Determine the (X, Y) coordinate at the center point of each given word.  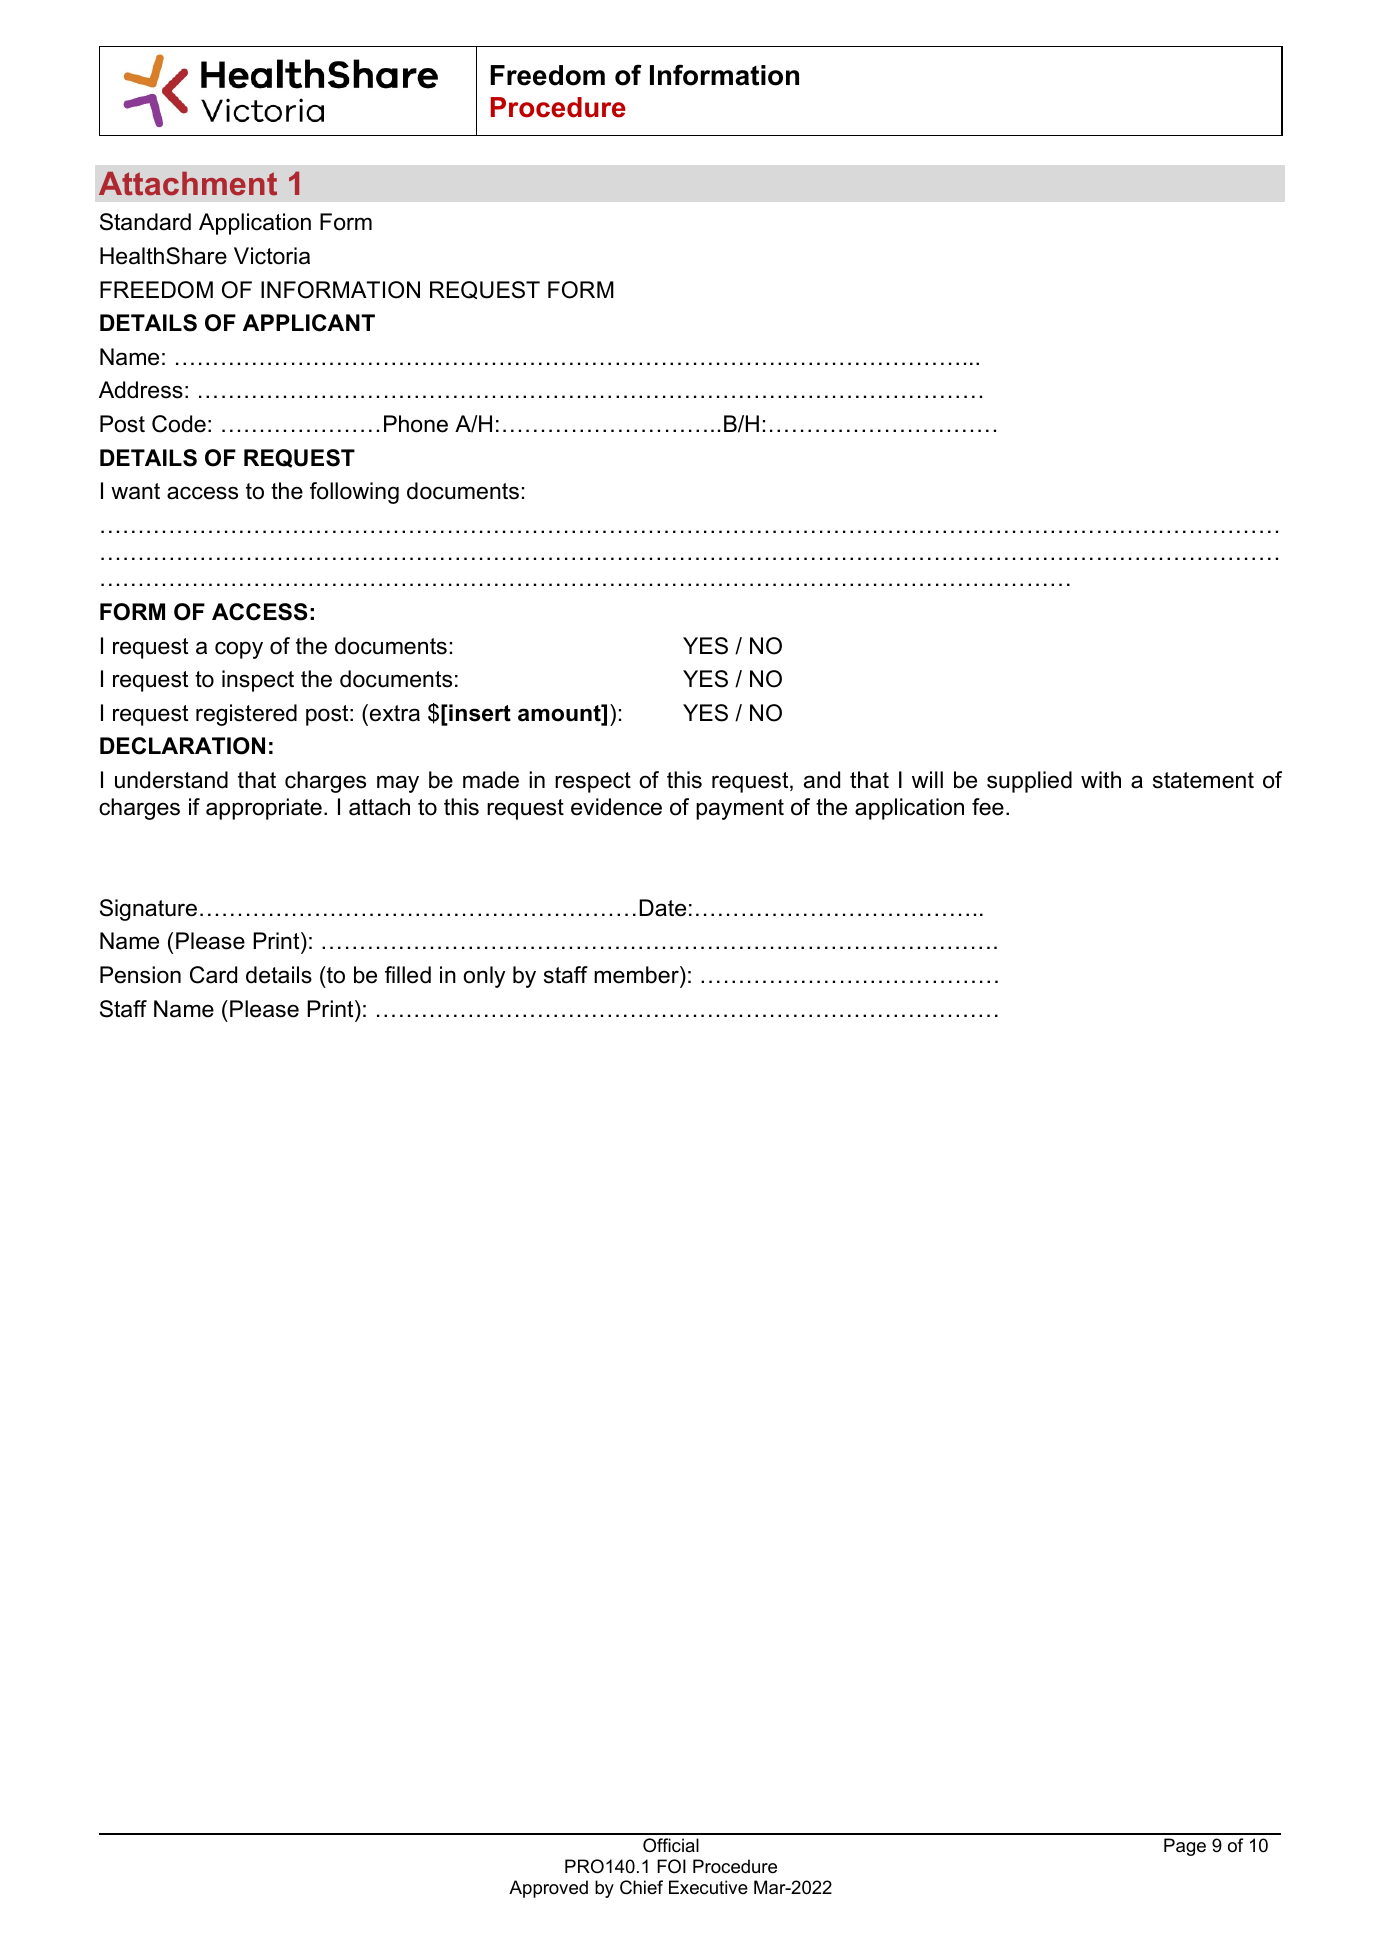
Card (213, 975)
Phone (416, 424)
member (637, 975)
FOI (671, 1866)
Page (1185, 1847)
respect (593, 782)
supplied (1029, 782)
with (1101, 779)
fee (988, 807)
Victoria (272, 256)
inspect (258, 681)
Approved (548, 1889)
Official (671, 1845)
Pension (140, 975)
